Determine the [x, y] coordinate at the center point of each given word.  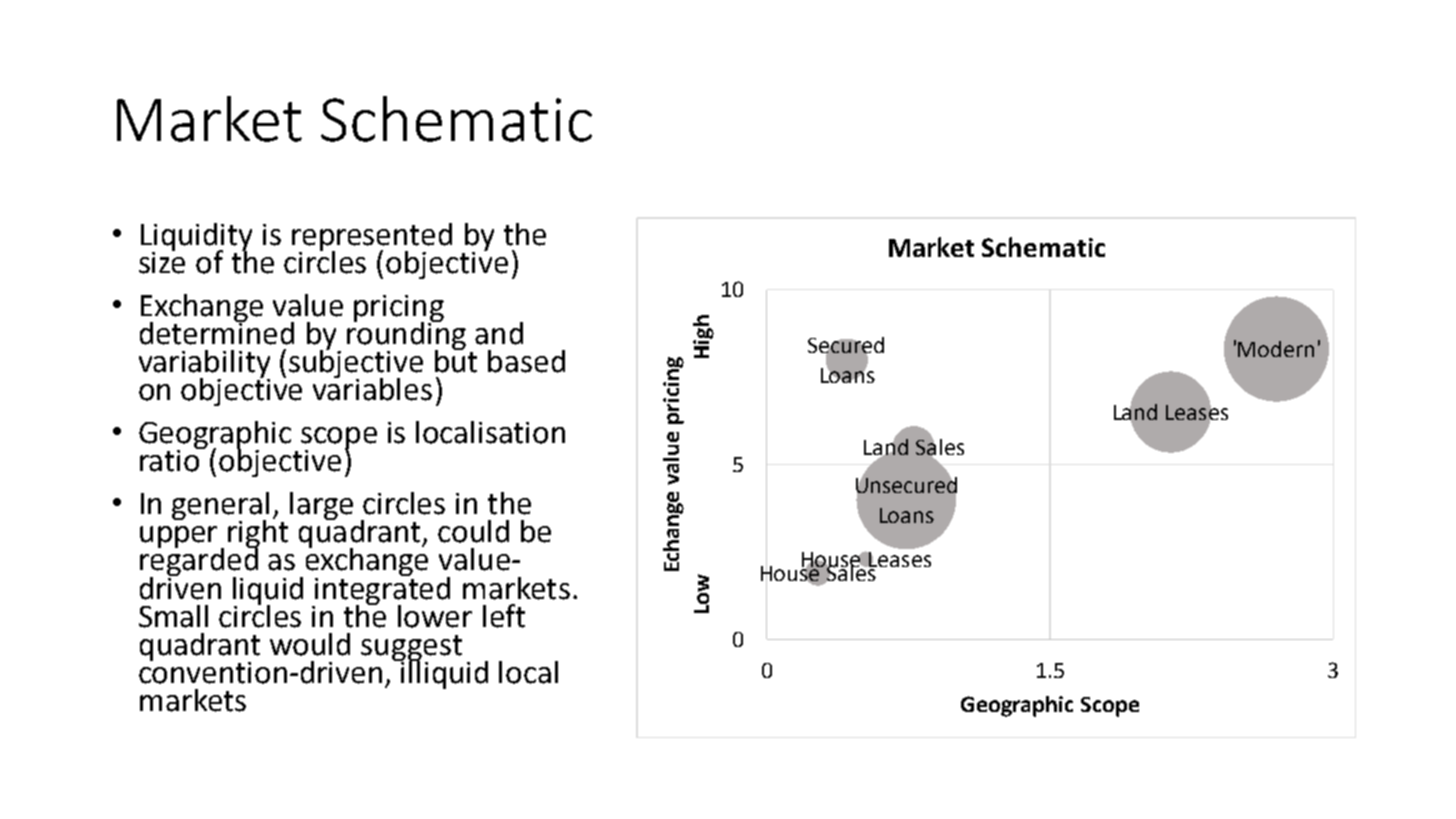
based [526, 361]
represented [372, 238]
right [258, 534]
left [504, 616]
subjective [356, 363]
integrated [382, 590]
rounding [406, 335]
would [310, 644]
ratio [171, 459]
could [473, 531]
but [456, 360]
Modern [1276, 349]
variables [372, 388]
